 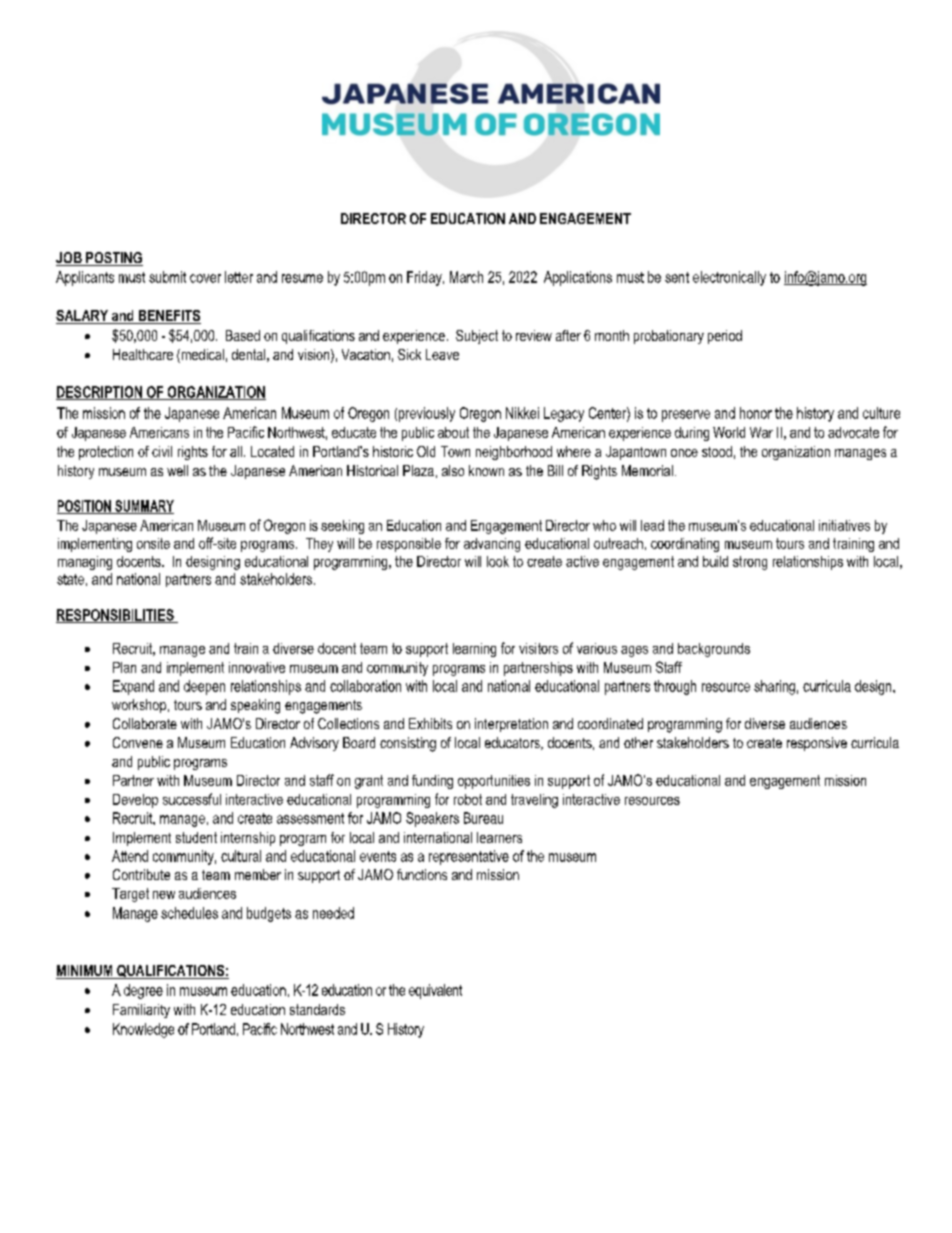 What do you see at coordinates (167, 277) in the page?
I see `submit` at bounding box center [167, 277].
